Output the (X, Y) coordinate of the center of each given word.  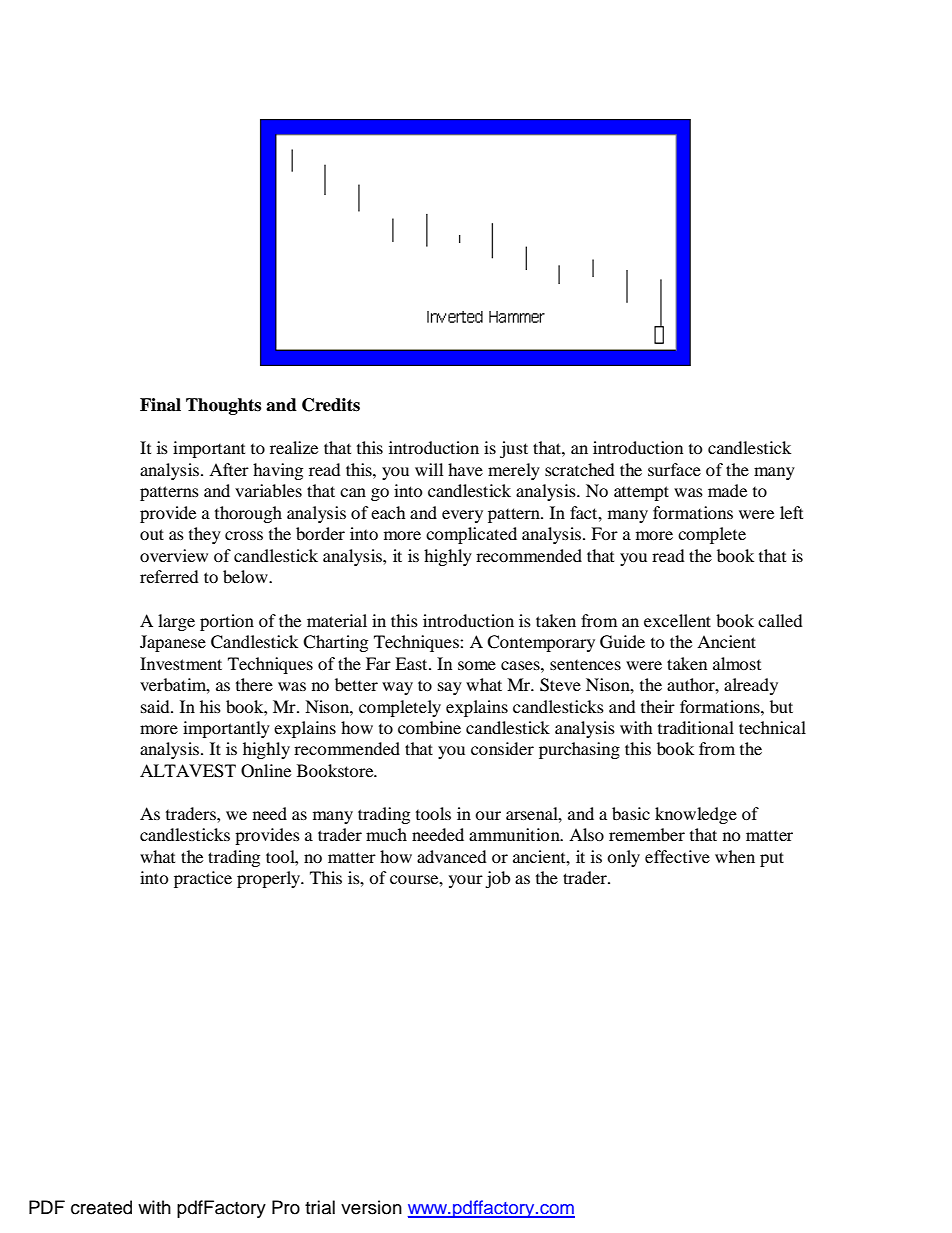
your (466, 881)
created (101, 1207)
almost (737, 663)
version (371, 1207)
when (735, 856)
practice (203, 879)
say (450, 688)
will (429, 469)
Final (160, 405)
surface (674, 469)
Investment (181, 663)
